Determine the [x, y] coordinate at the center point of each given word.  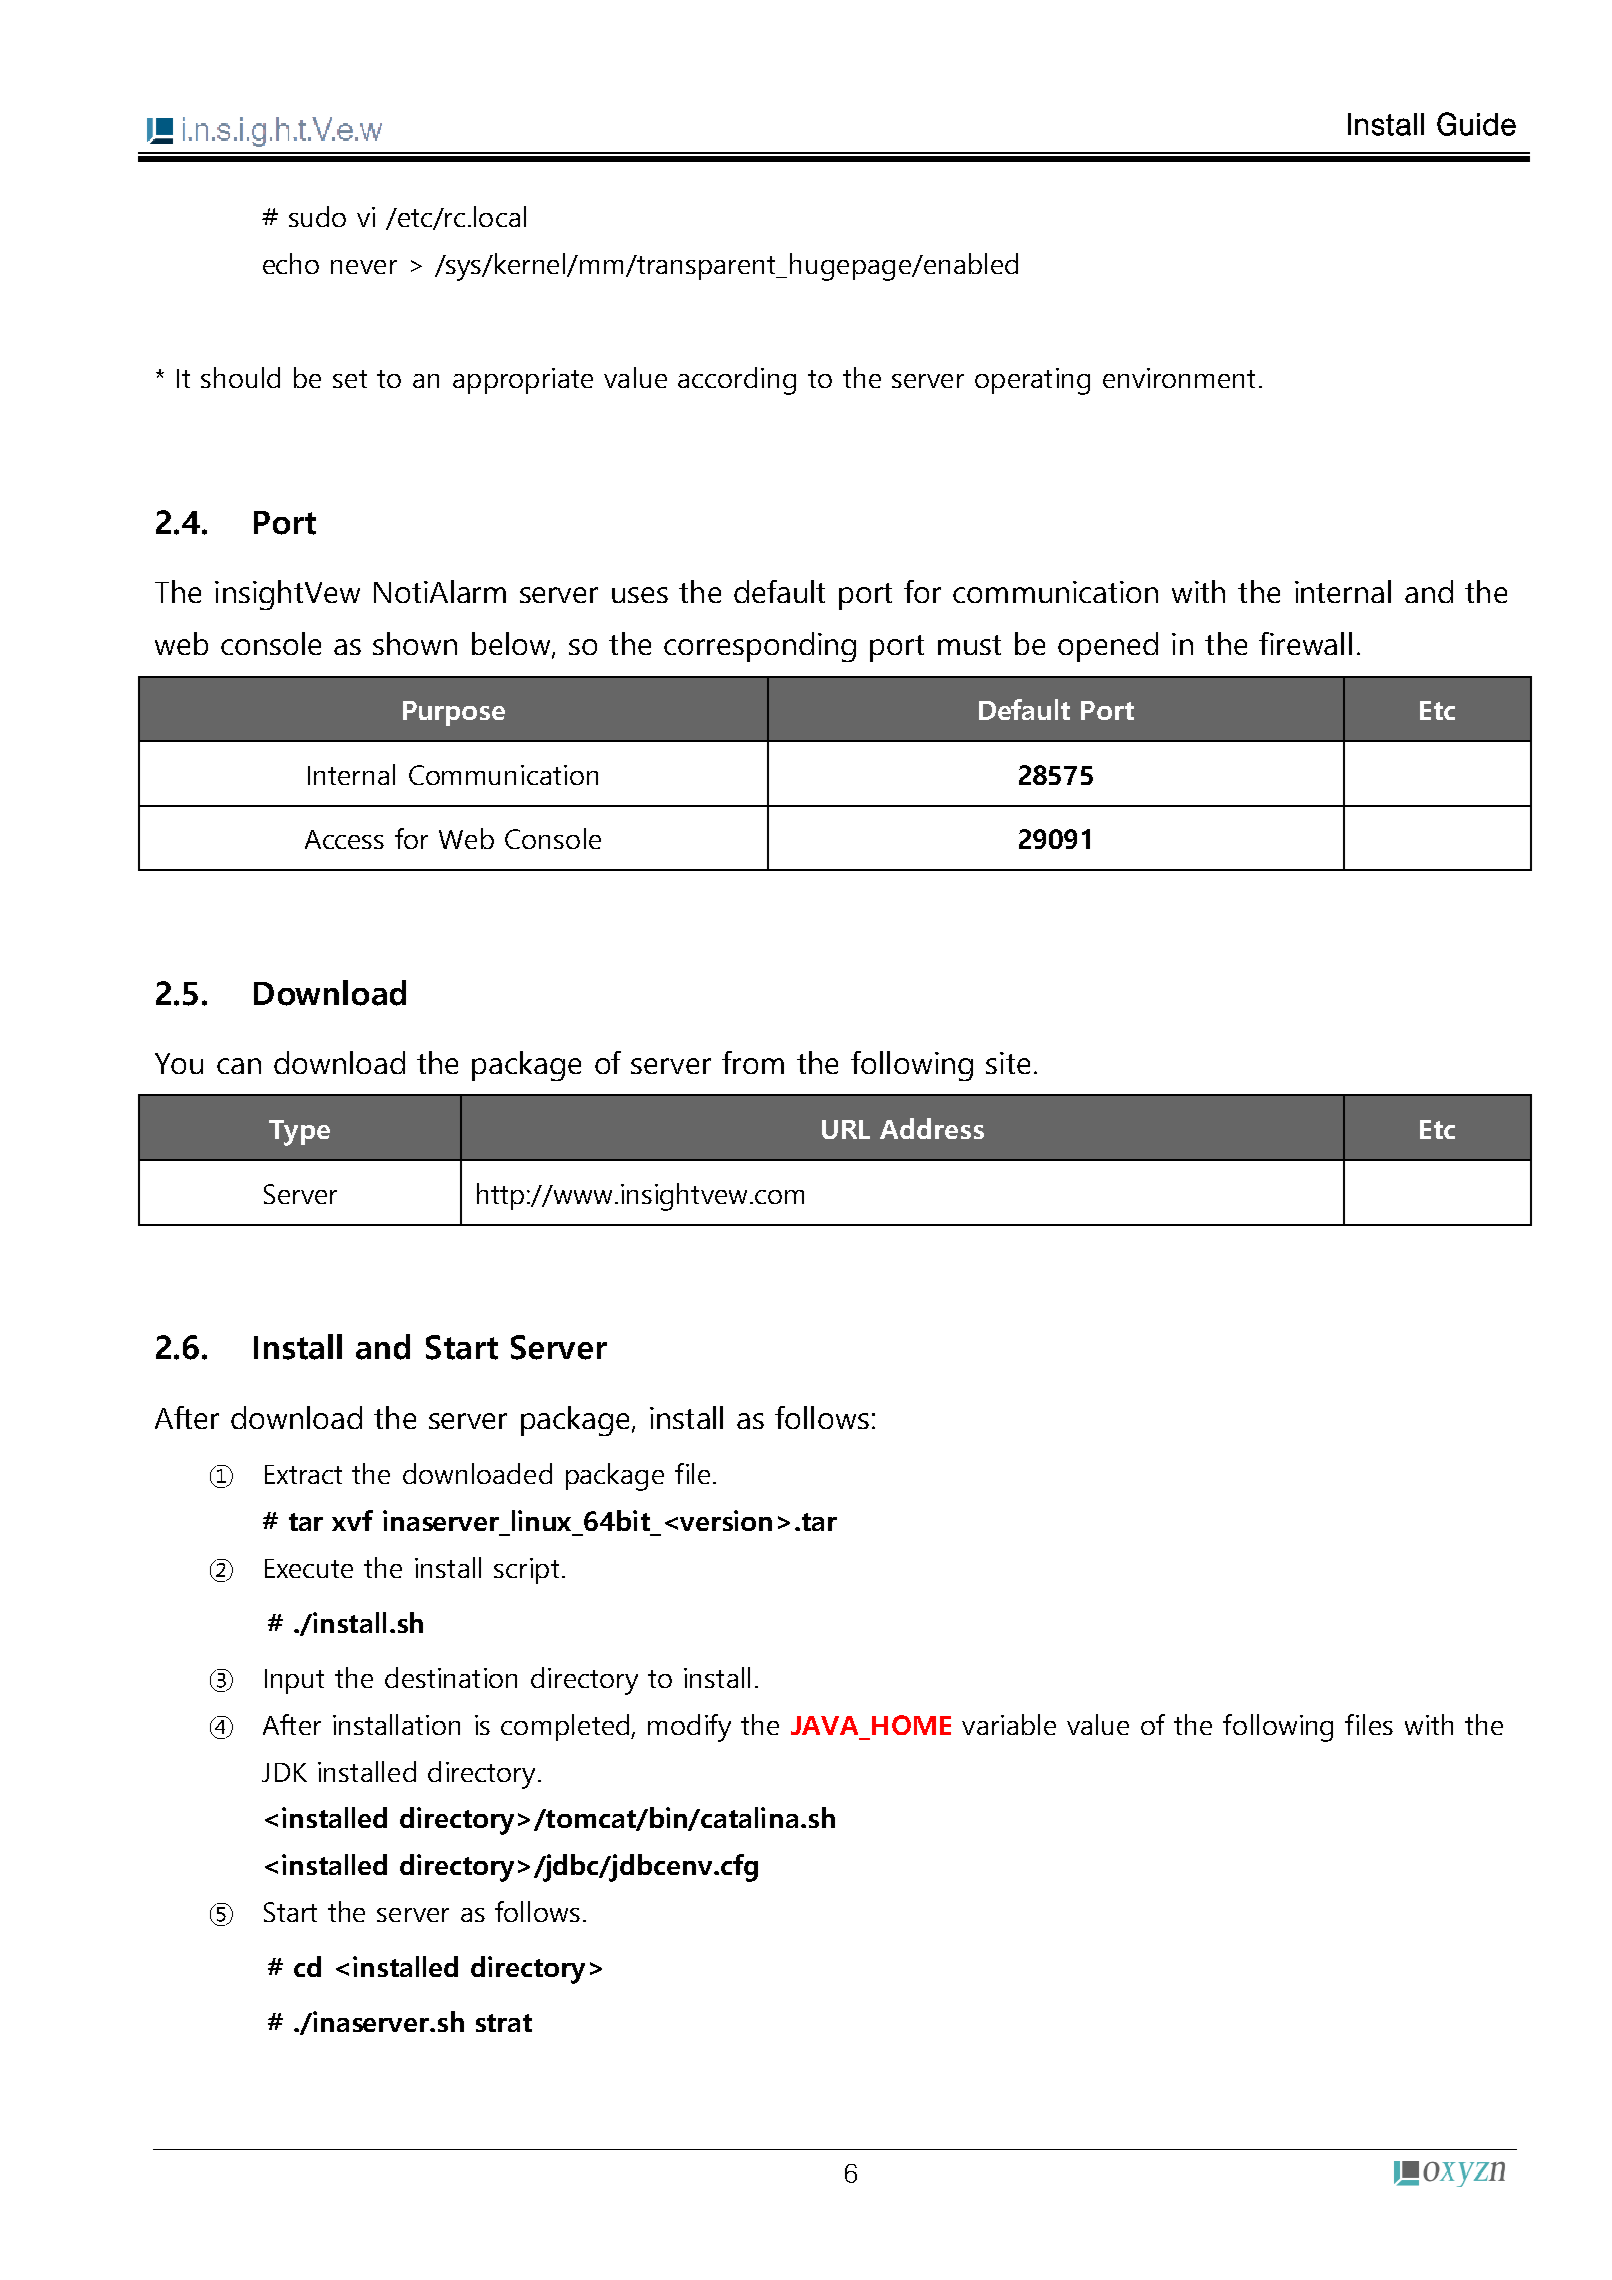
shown [415, 643]
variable [1009, 1724]
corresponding [760, 647]
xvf [352, 1520]
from [753, 1062]
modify [689, 1728]
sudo [317, 216]
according [737, 381]
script [526, 1571]
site [1008, 1063]
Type [299, 1133]
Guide [1476, 124]
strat [504, 2023]
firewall [1305, 643]
